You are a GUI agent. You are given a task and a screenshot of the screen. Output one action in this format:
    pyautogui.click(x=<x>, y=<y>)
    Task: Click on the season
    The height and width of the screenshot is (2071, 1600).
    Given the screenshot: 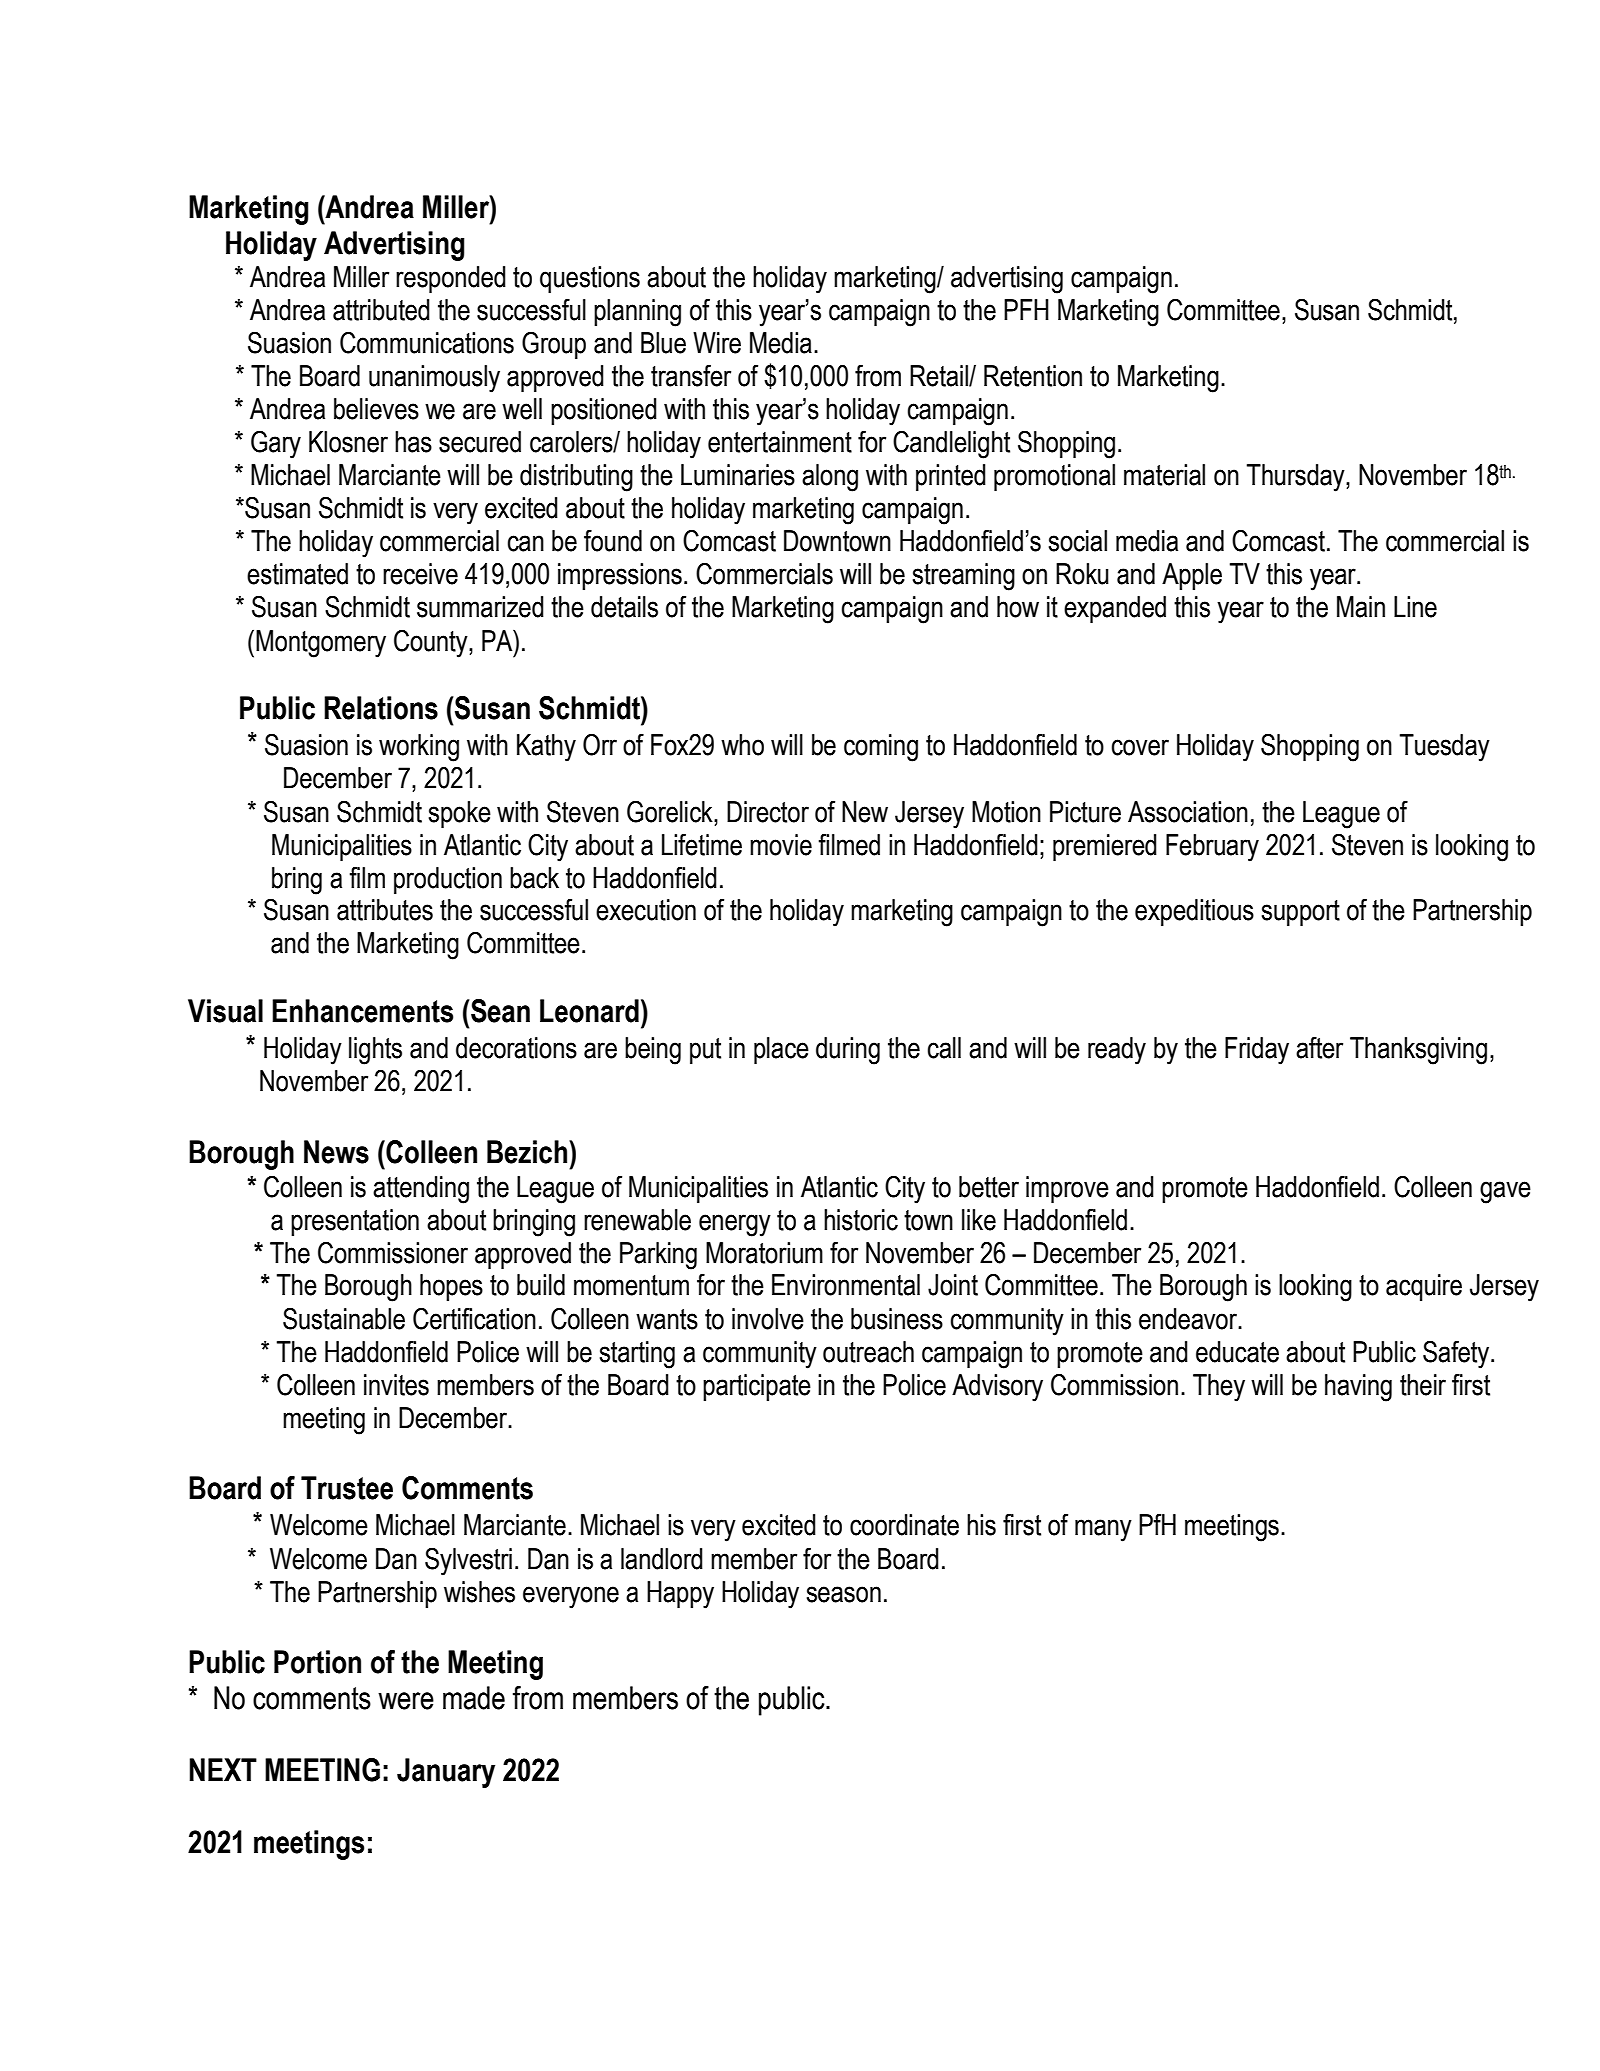 What is the action you would take?
    pyautogui.click(x=844, y=1594)
